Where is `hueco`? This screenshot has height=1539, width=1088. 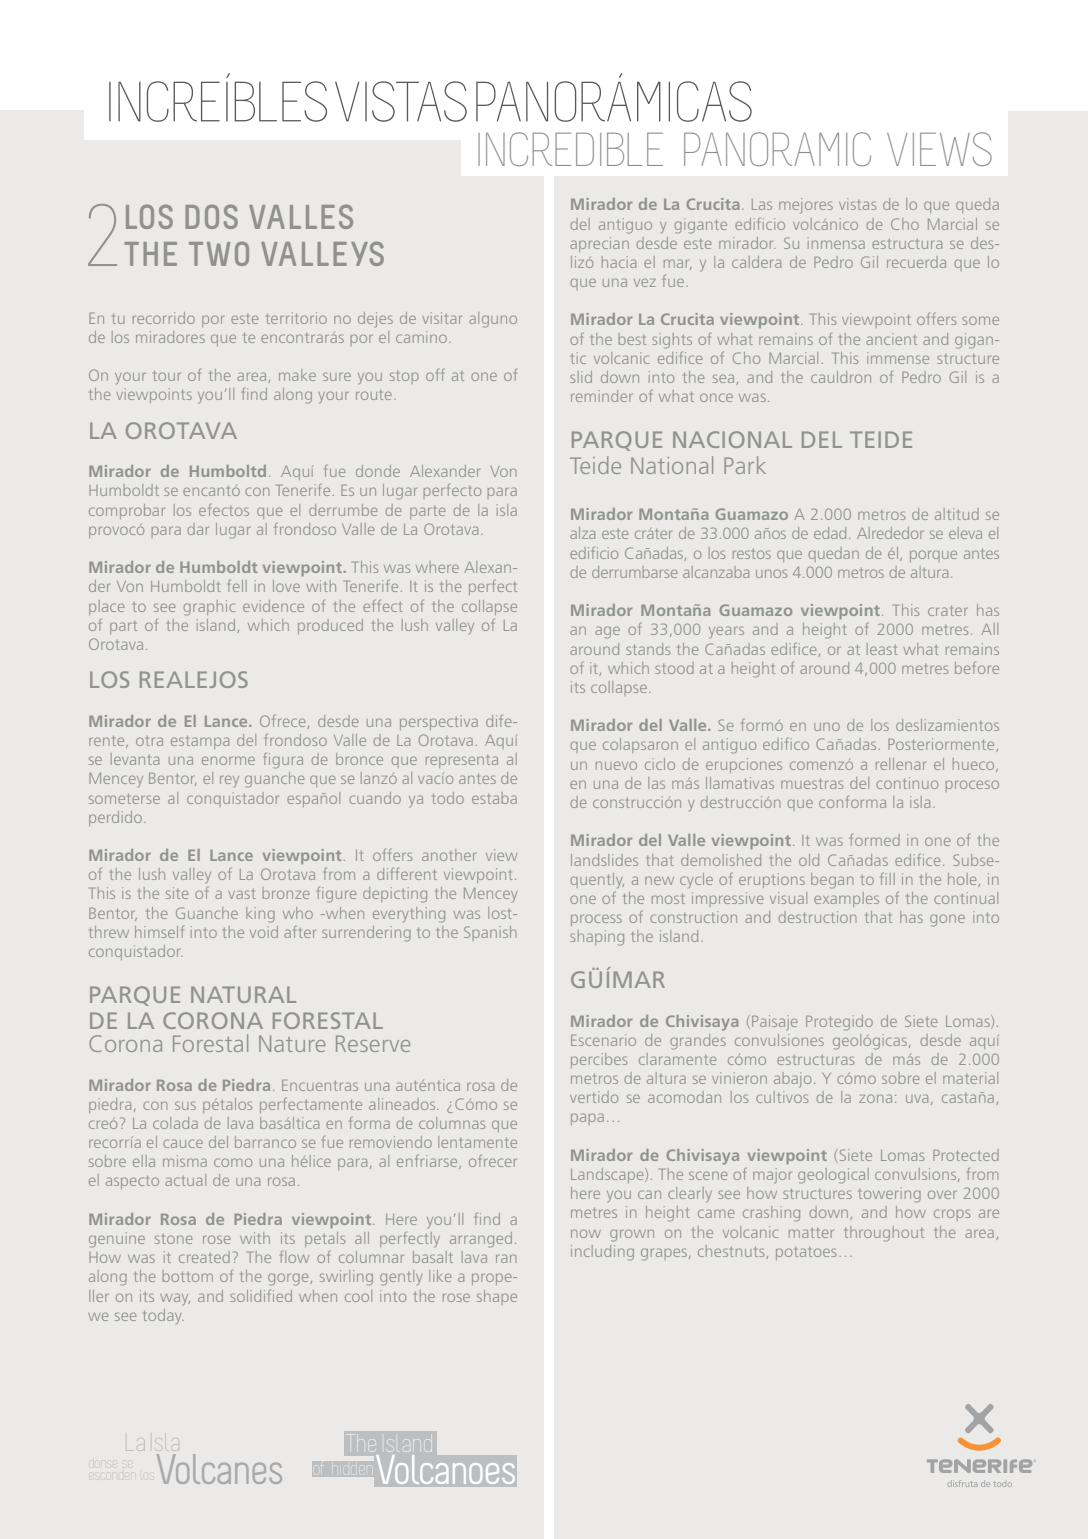
hueco is located at coordinates (975, 765).
